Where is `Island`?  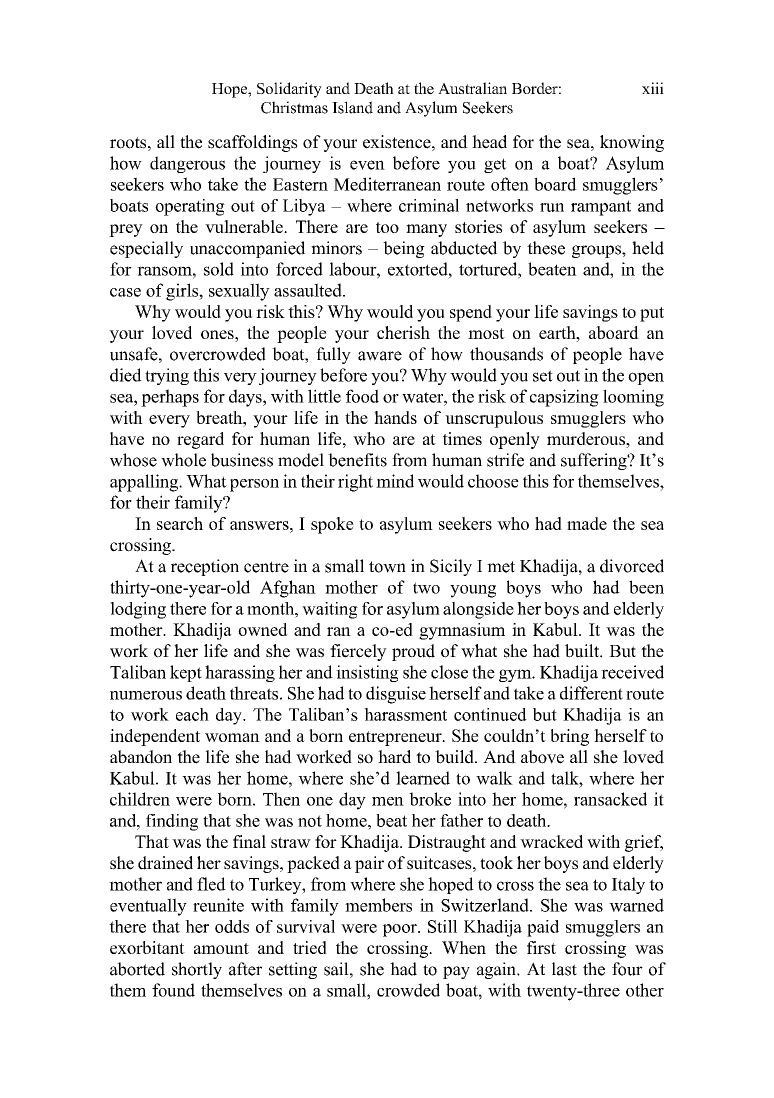
Island is located at coordinates (352, 107).
